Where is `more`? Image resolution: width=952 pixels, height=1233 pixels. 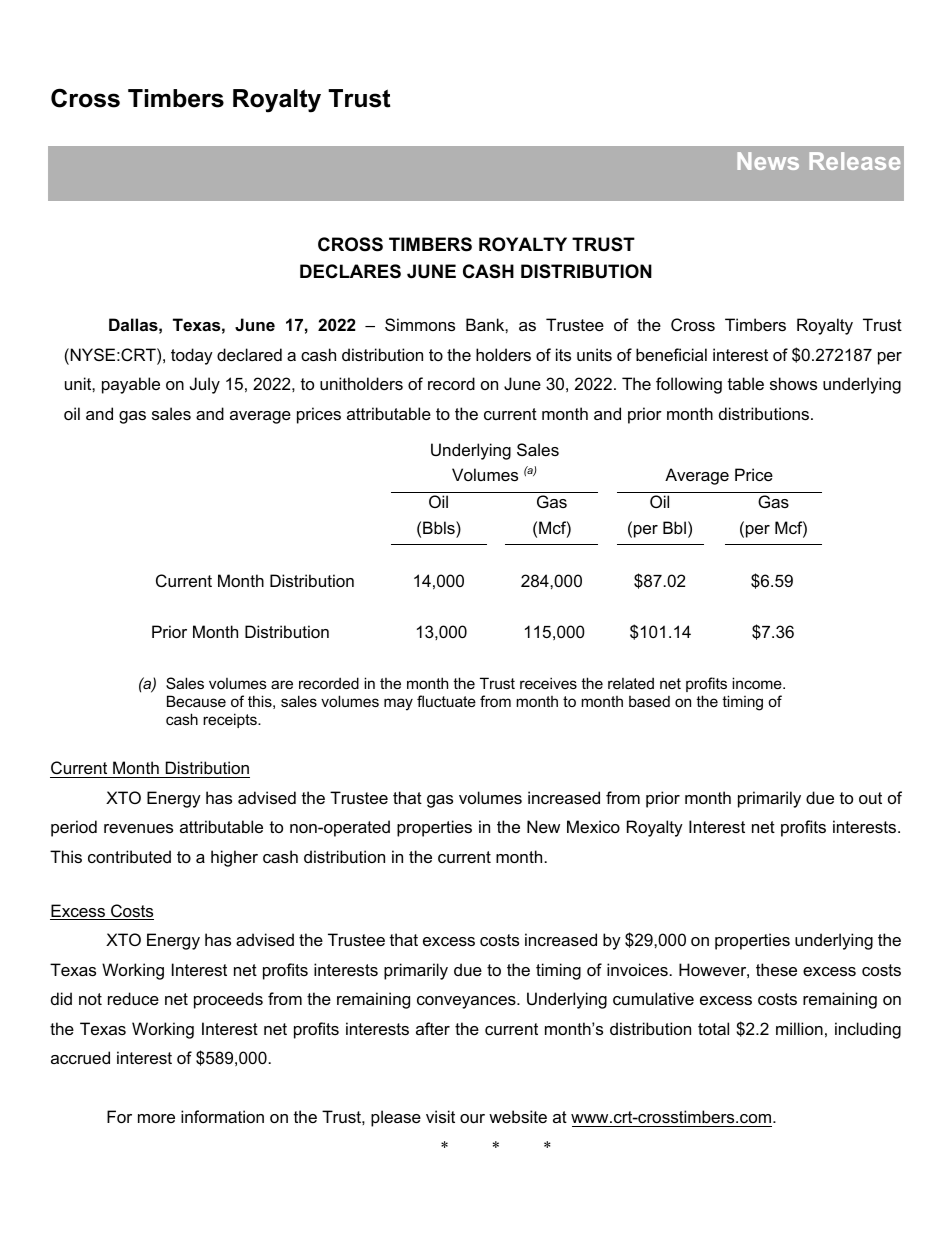
more is located at coordinates (156, 1118).
